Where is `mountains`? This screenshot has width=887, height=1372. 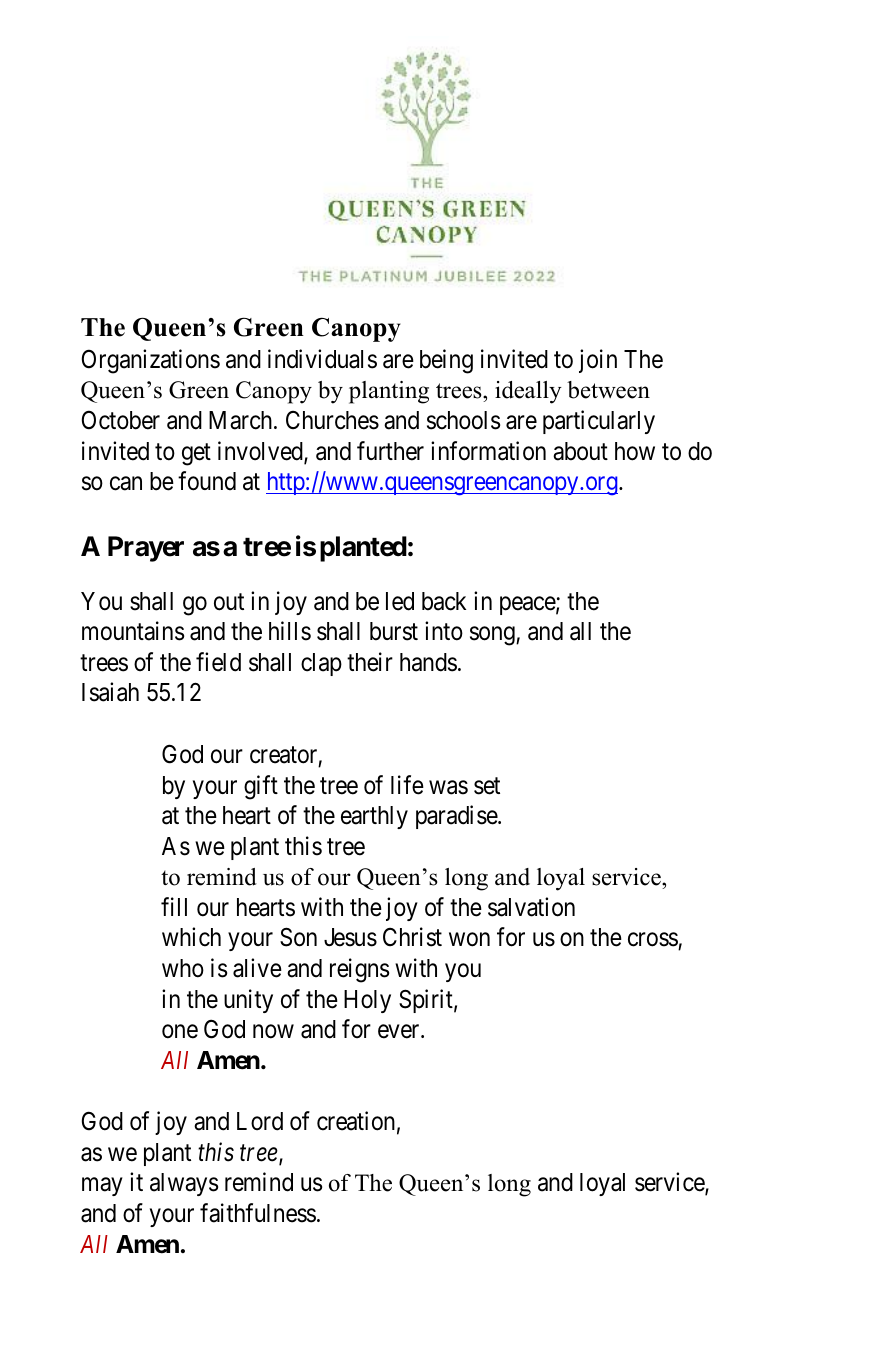
mountains is located at coordinates (133, 631).
